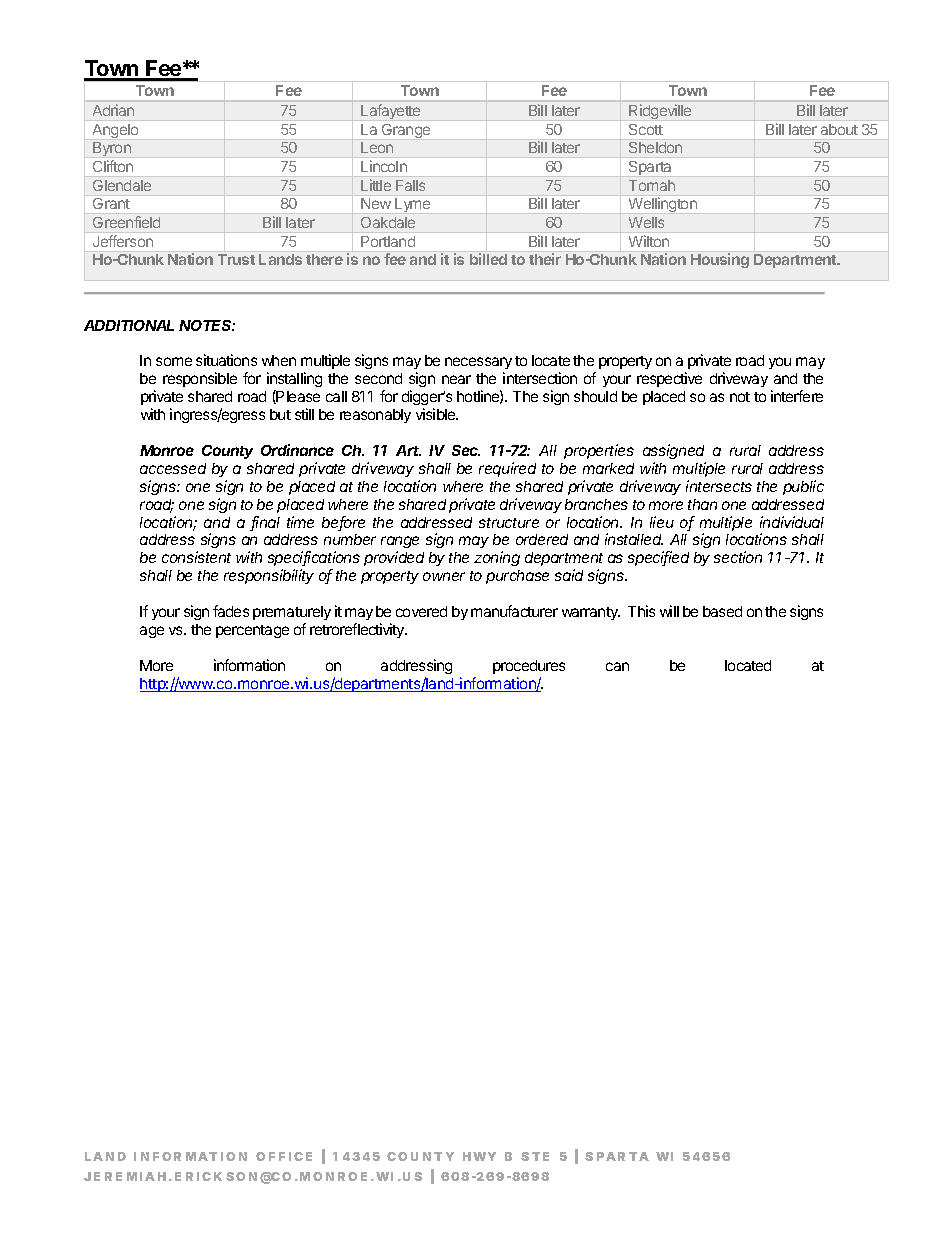 This document has height=1233, width=952. I want to click on HWY, so click(479, 1156).
